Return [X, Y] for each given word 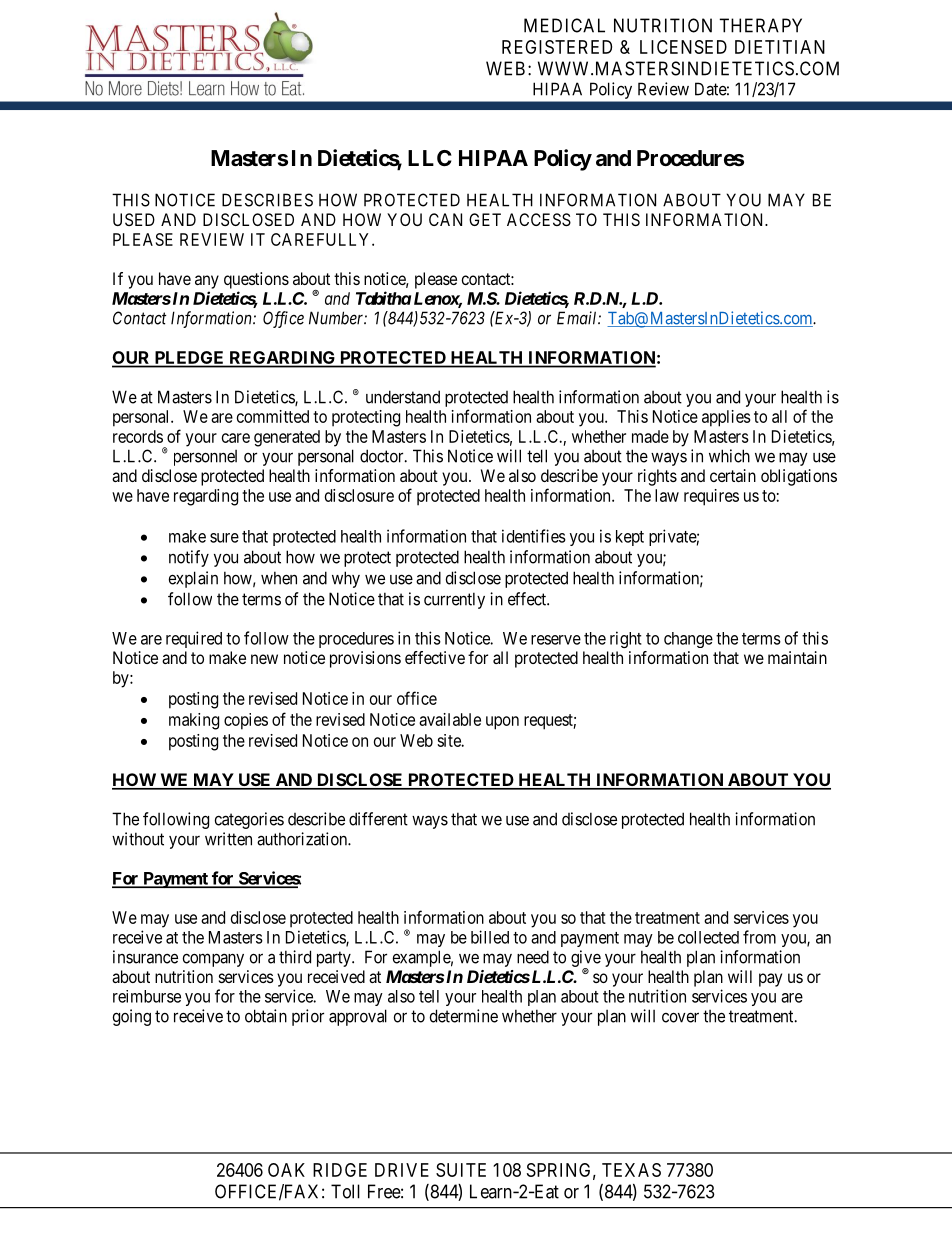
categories [249, 820]
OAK [286, 1170]
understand [403, 397]
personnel [205, 458]
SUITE [461, 1170]
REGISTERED [557, 47]
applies [726, 418]
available [450, 719]
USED [134, 219]
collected [708, 937]
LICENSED [683, 47]
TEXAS [631, 1170]
